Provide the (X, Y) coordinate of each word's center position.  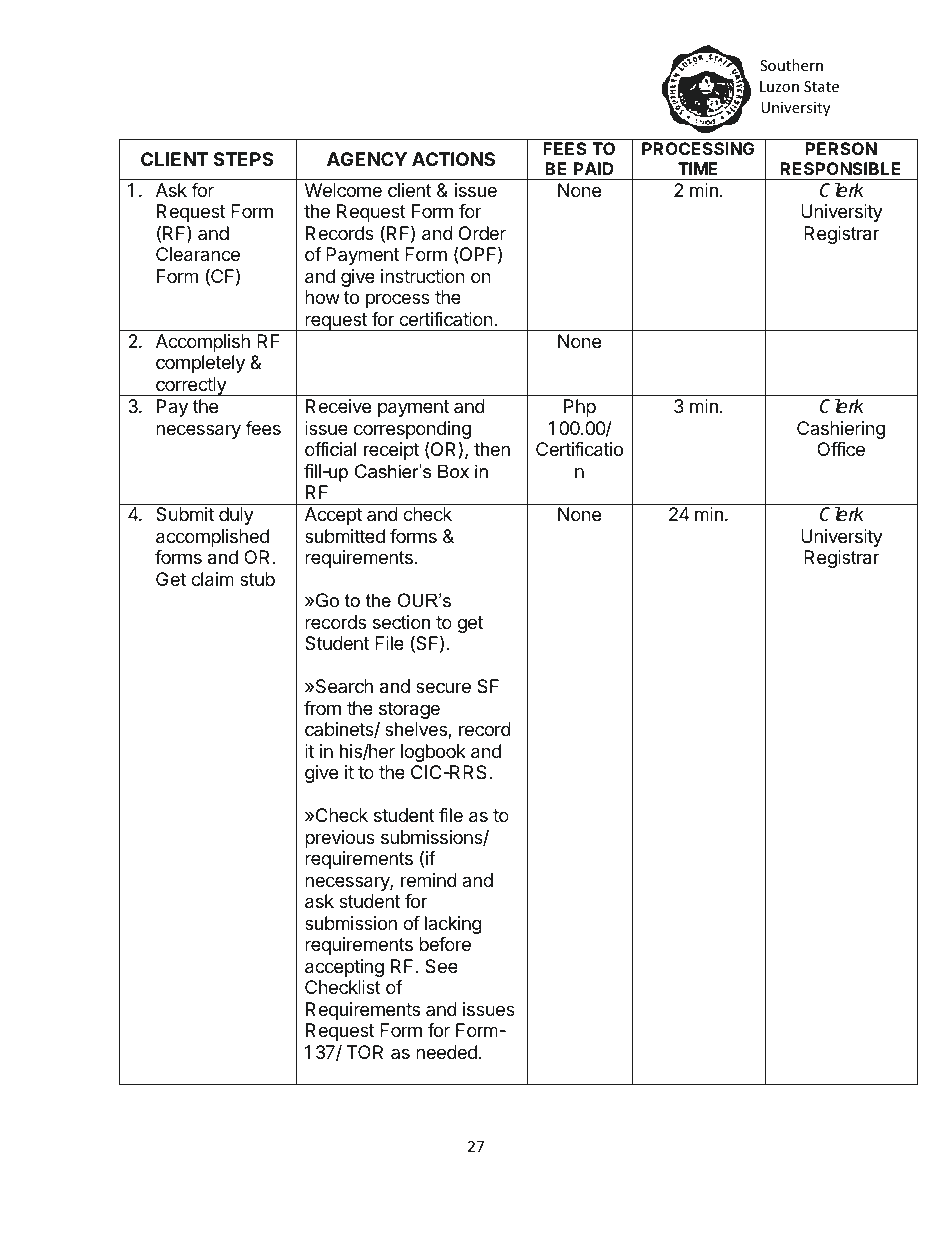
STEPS (243, 159)
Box (453, 471)
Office (841, 449)
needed (446, 1052)
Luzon (779, 86)
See (441, 966)
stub (257, 579)
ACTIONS (453, 159)
